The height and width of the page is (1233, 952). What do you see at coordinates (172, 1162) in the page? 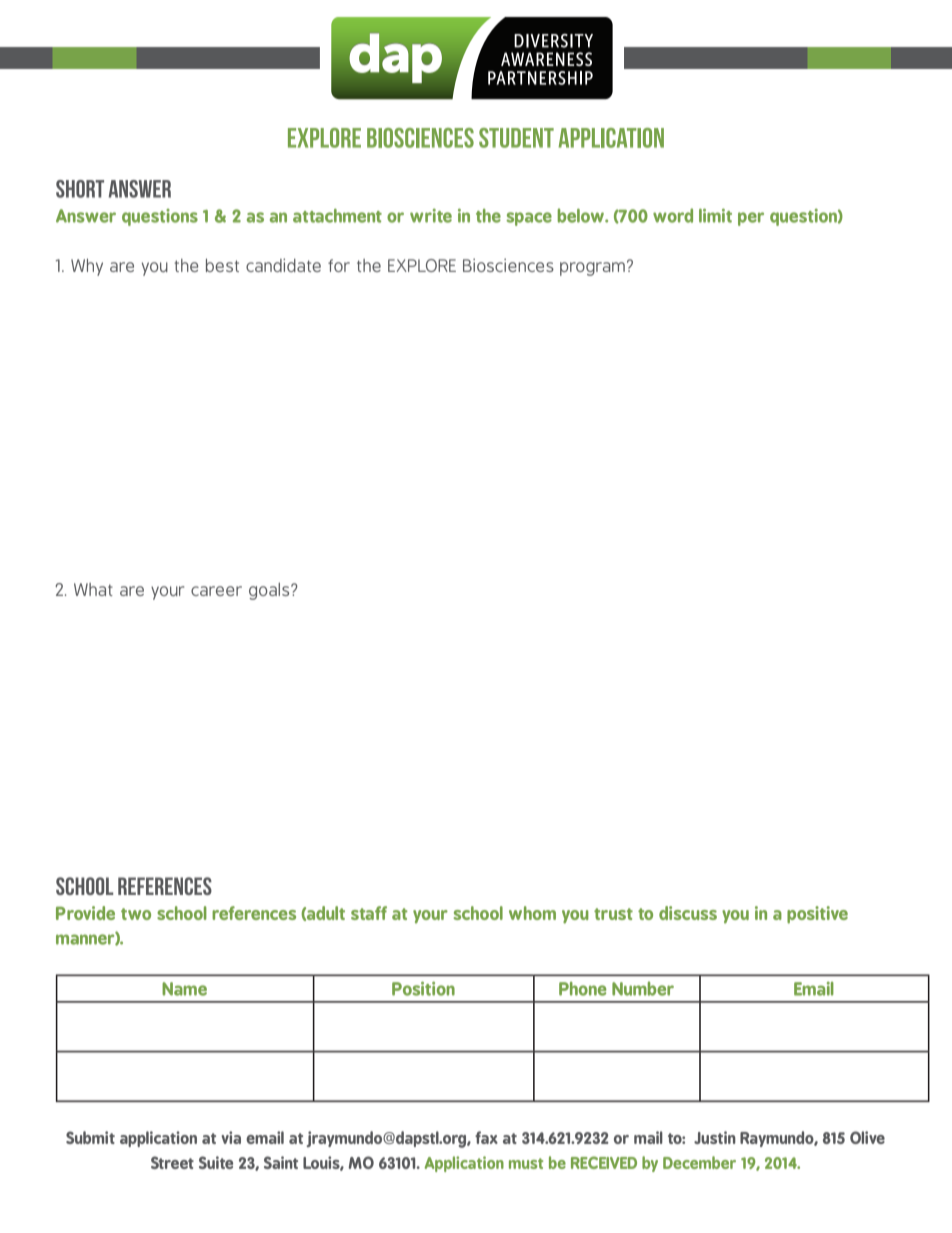
I see `Street` at bounding box center [172, 1162].
